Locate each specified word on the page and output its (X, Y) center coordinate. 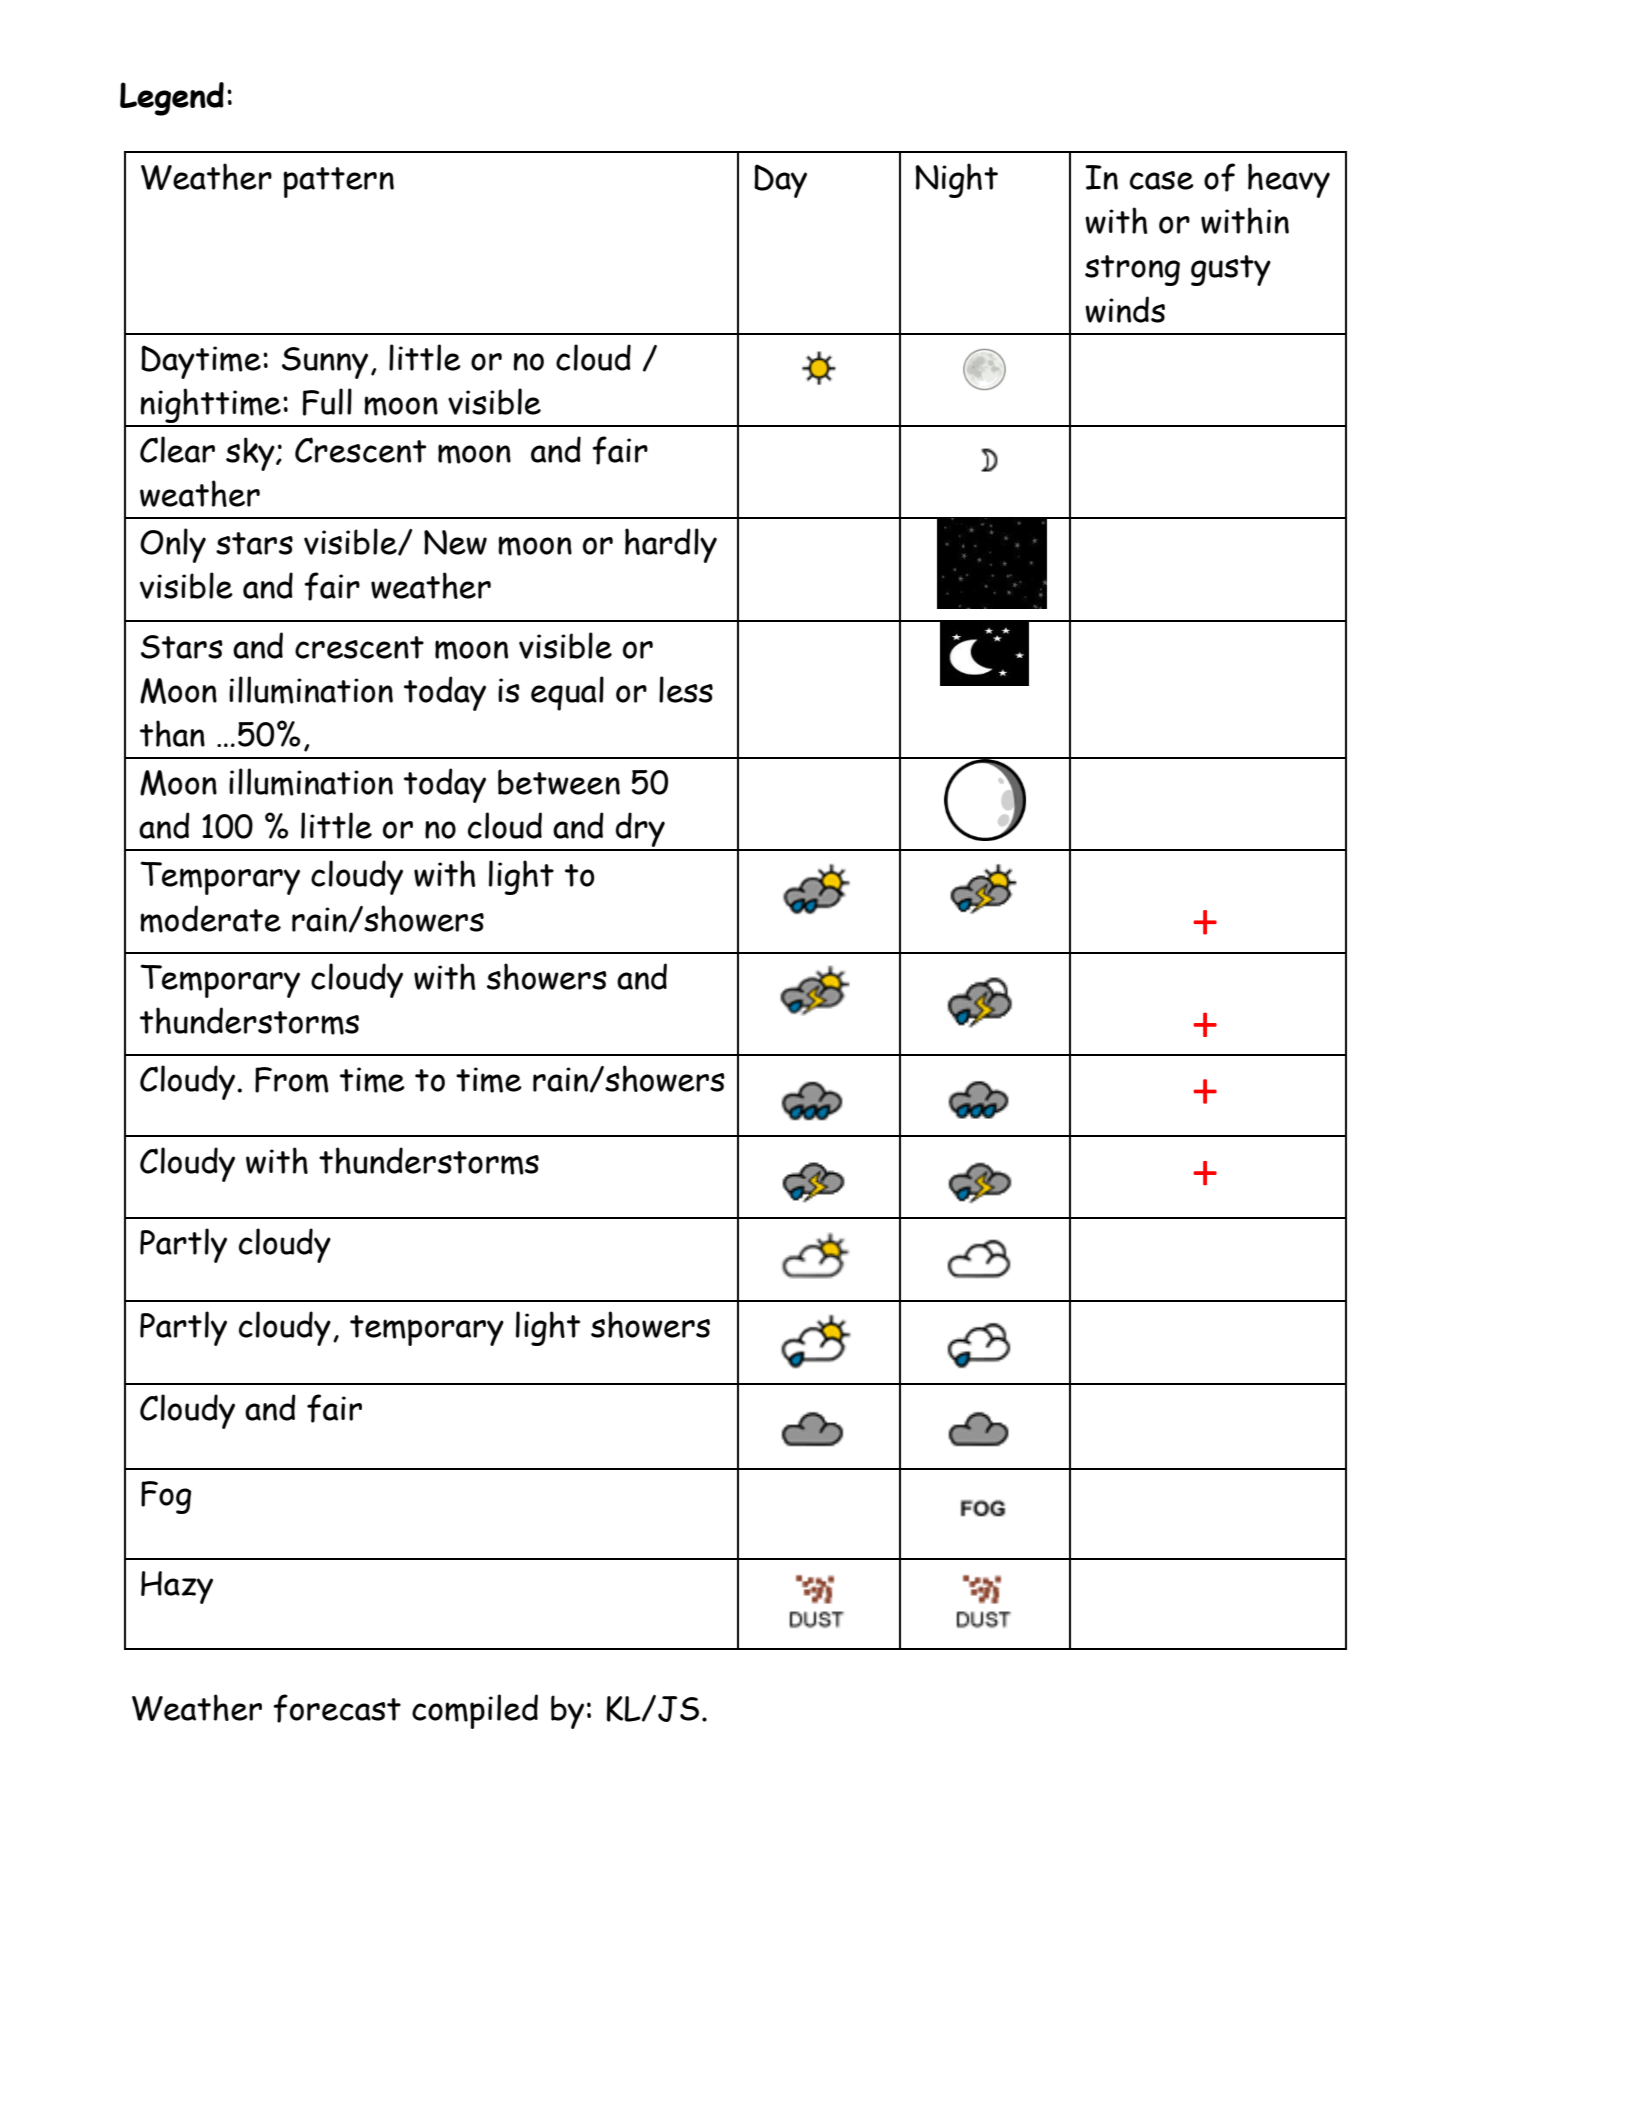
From (292, 1080)
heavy (1289, 180)
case (1162, 180)
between (559, 782)
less (686, 689)
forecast (337, 1708)
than (172, 733)
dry (640, 831)
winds (1125, 309)
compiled (475, 1711)
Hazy (177, 1587)
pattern (338, 182)
